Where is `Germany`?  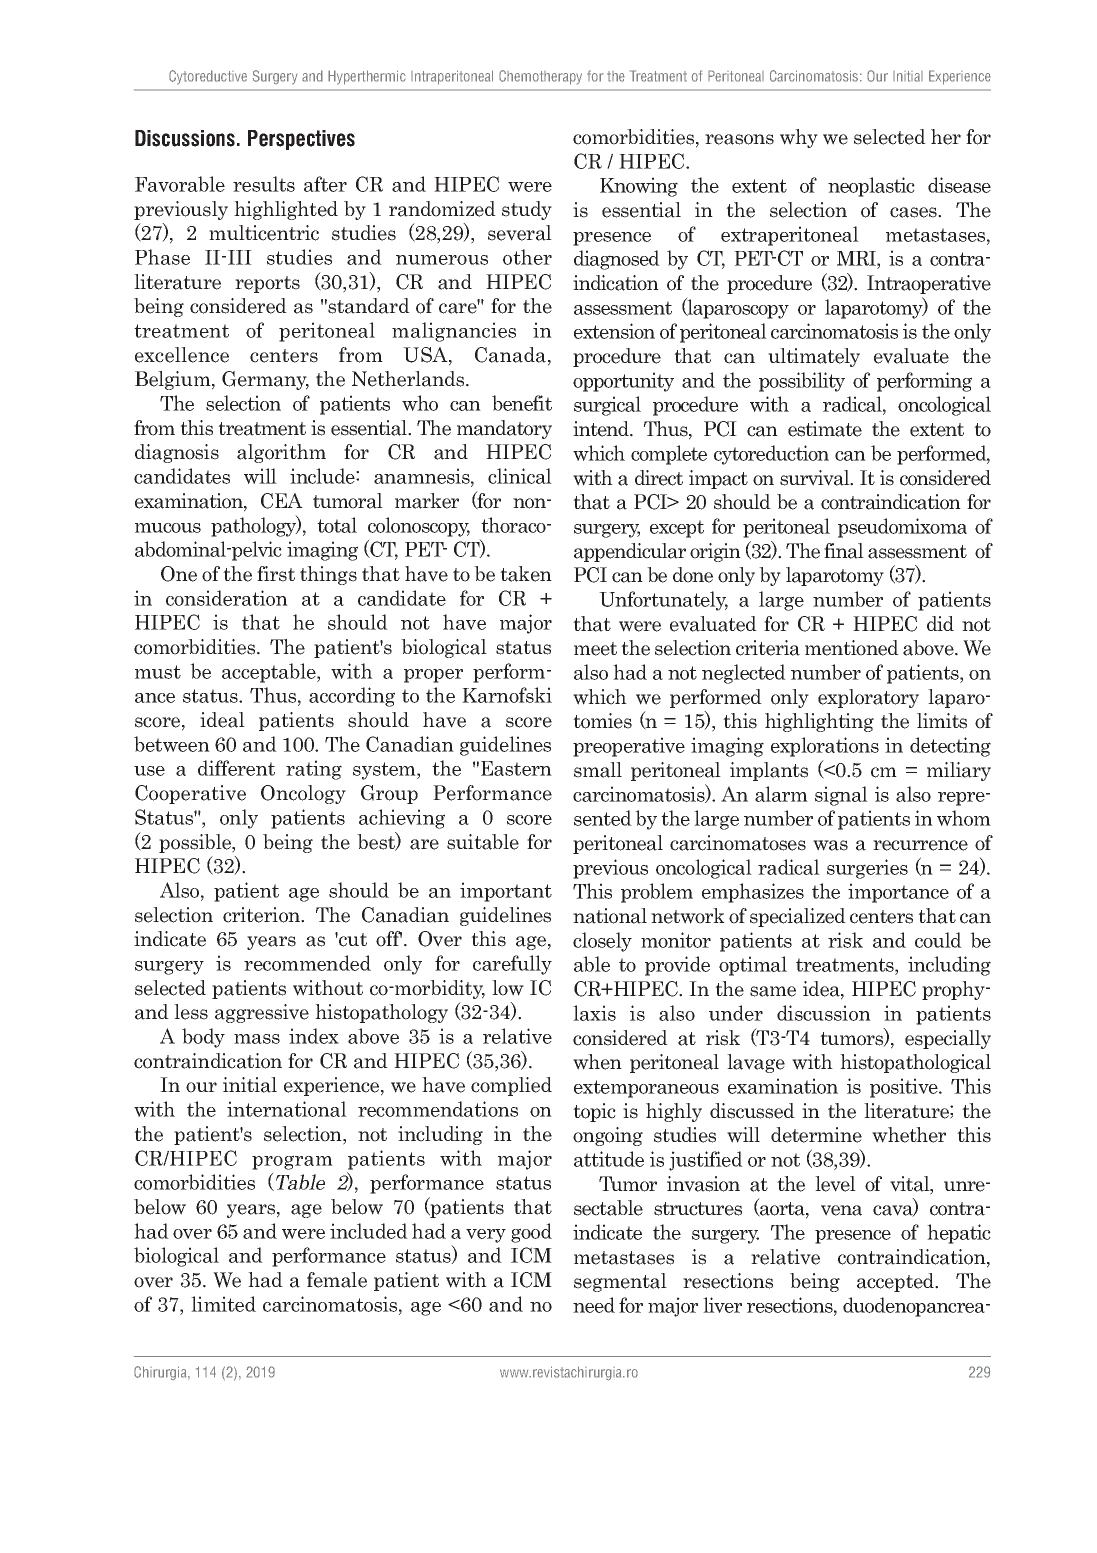 Germany is located at coordinates (265, 380).
